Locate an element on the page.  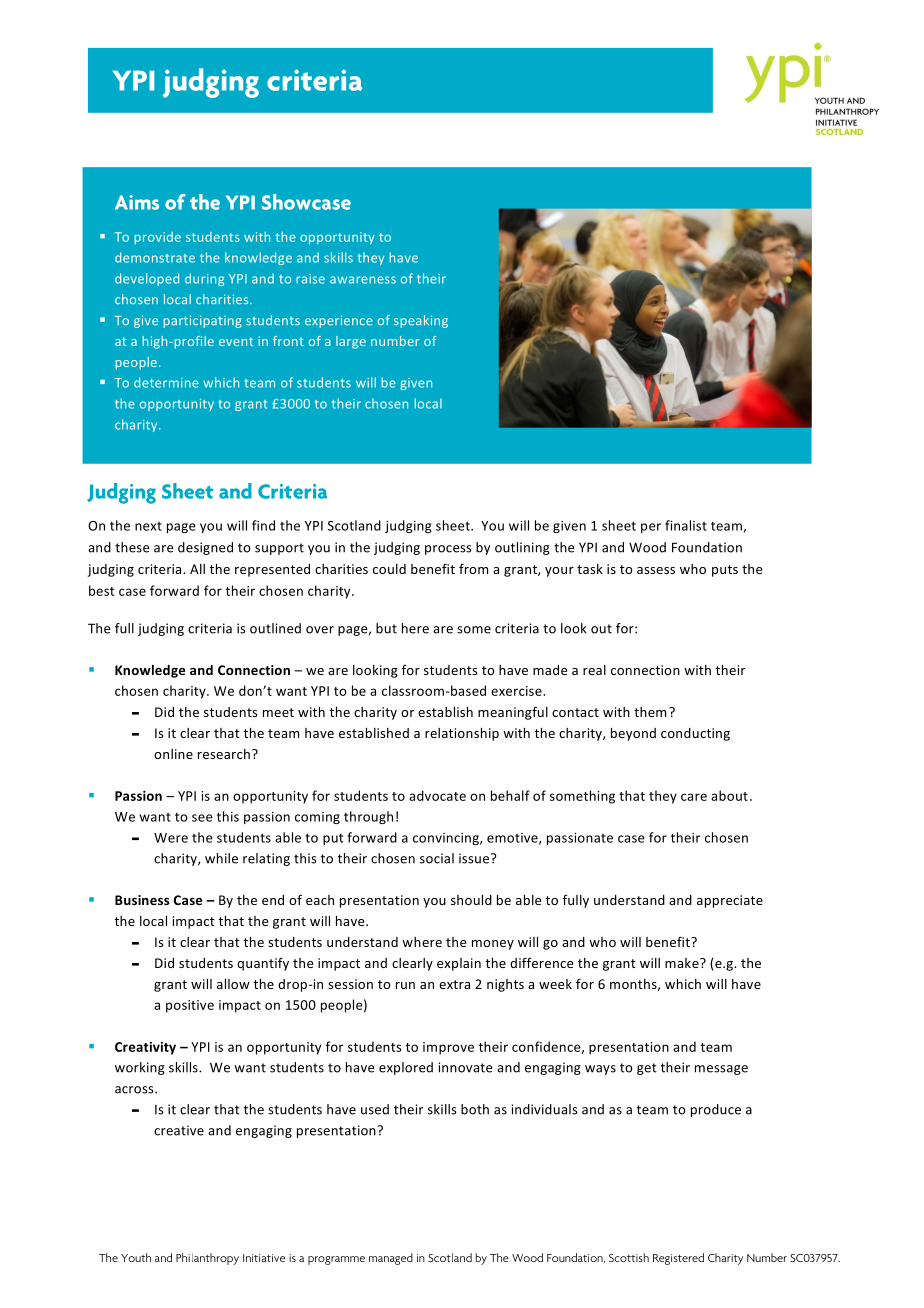
Were is located at coordinates (171, 838).
